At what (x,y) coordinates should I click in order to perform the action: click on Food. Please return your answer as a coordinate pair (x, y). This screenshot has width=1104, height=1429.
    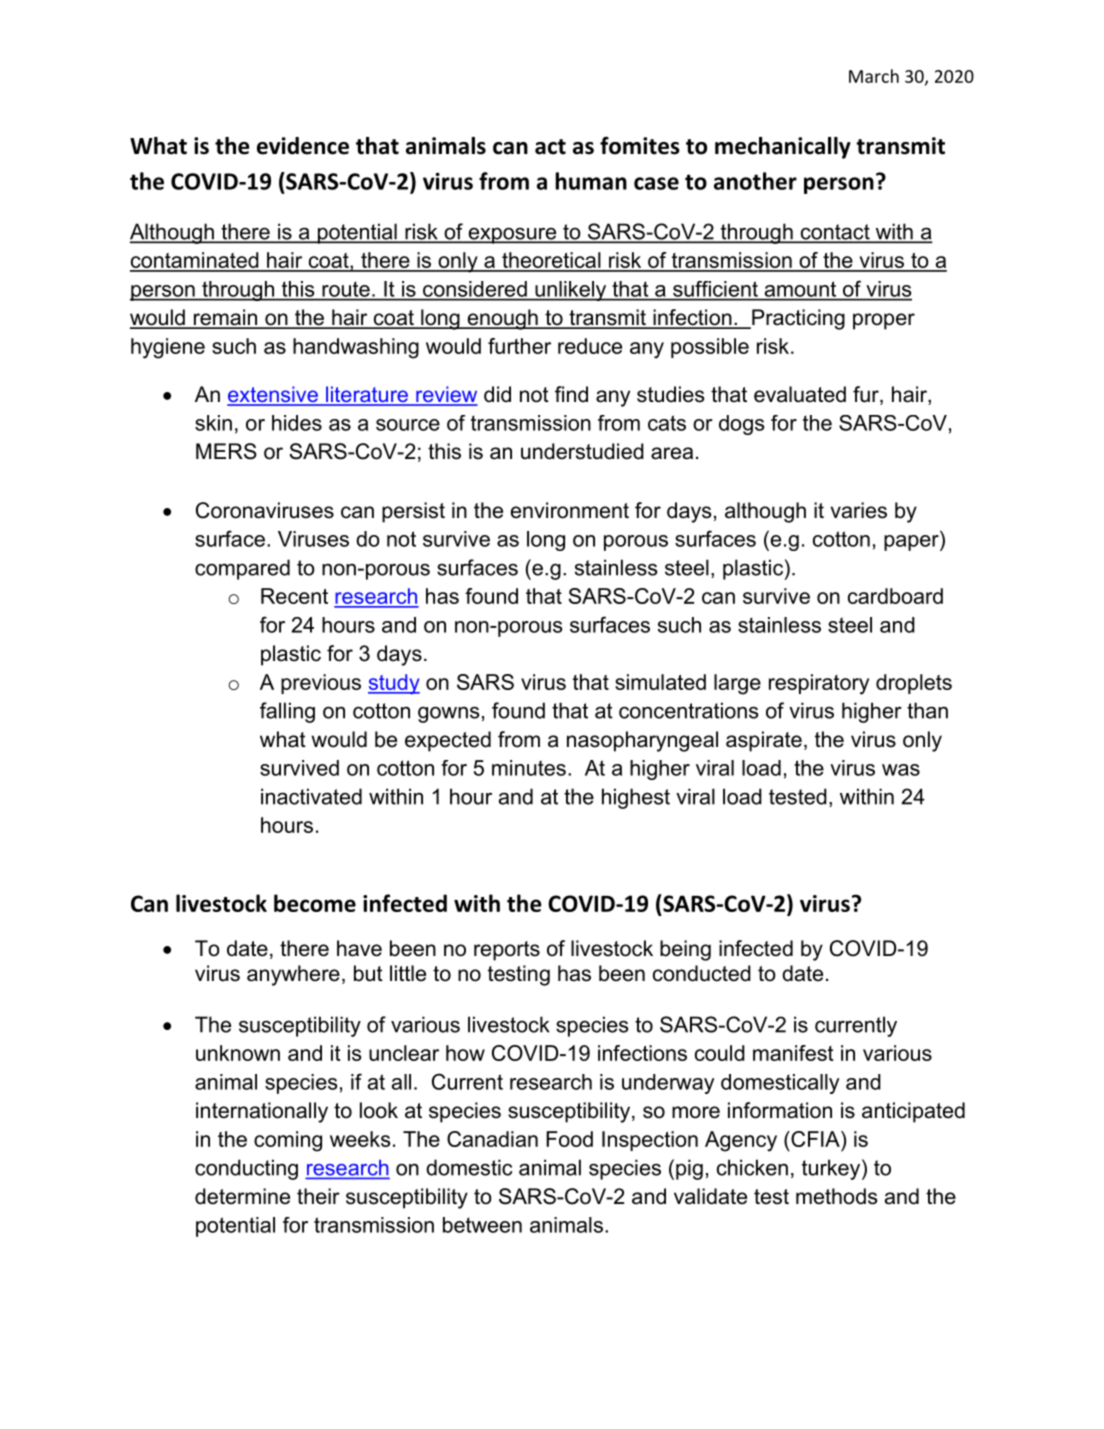
    Looking at the image, I should click on (569, 1139).
